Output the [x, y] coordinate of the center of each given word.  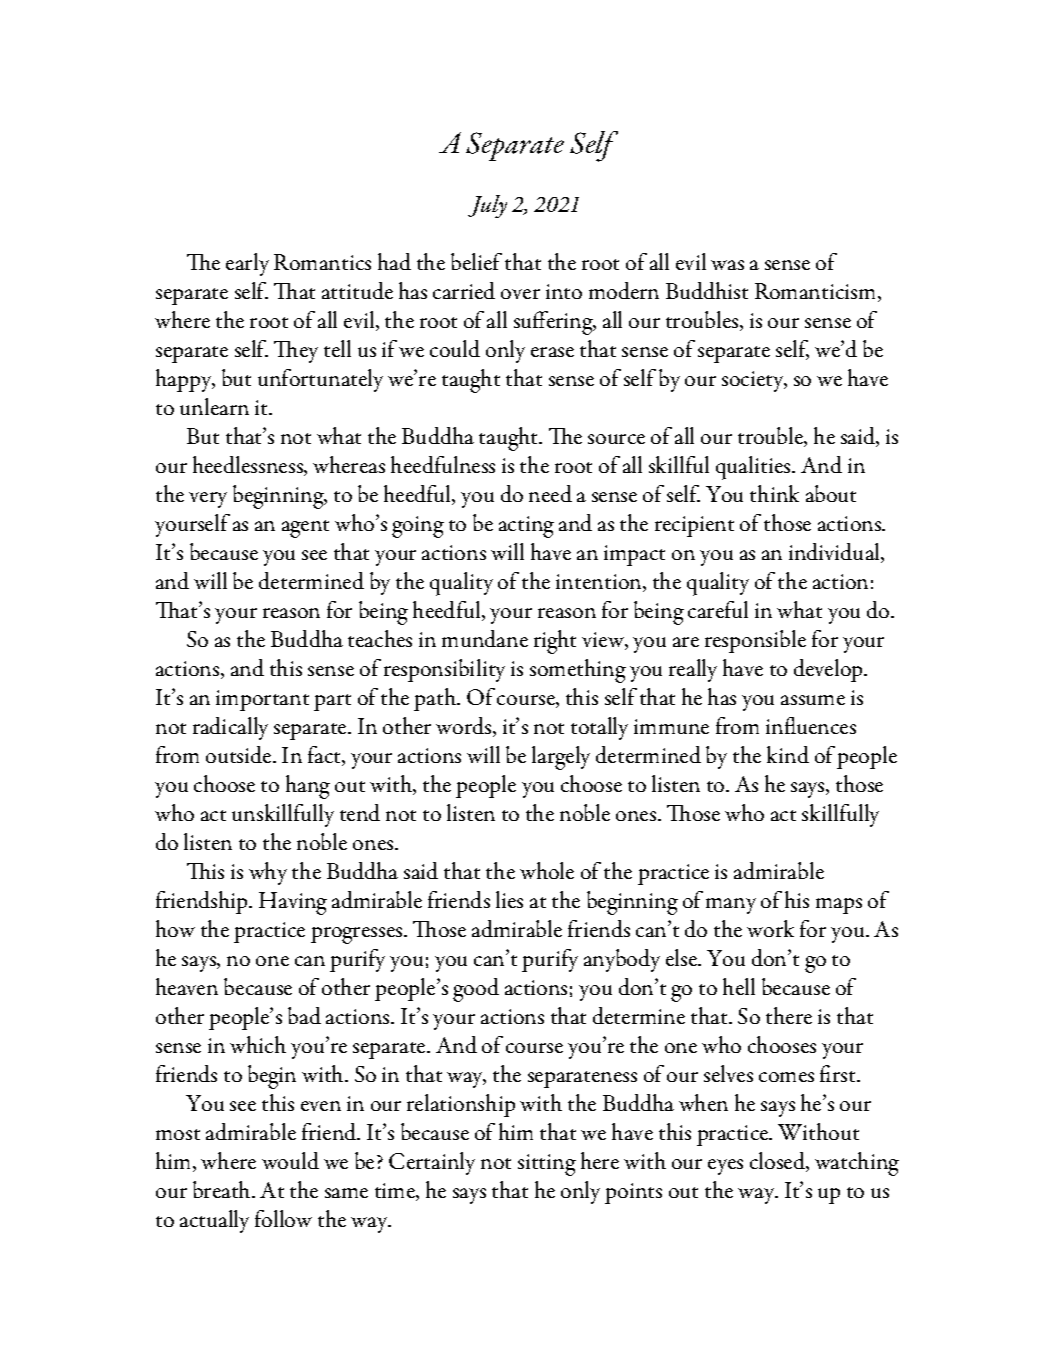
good [476, 990]
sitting [547, 1165]
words [465, 727]
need [550, 493]
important [262, 700]
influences [811, 725]
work [770, 928]
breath [223, 1189]
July [487, 206]
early [247, 264]
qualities [754, 468]
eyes [725, 1167]
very [208, 500]
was [727, 265]
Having [293, 903]
